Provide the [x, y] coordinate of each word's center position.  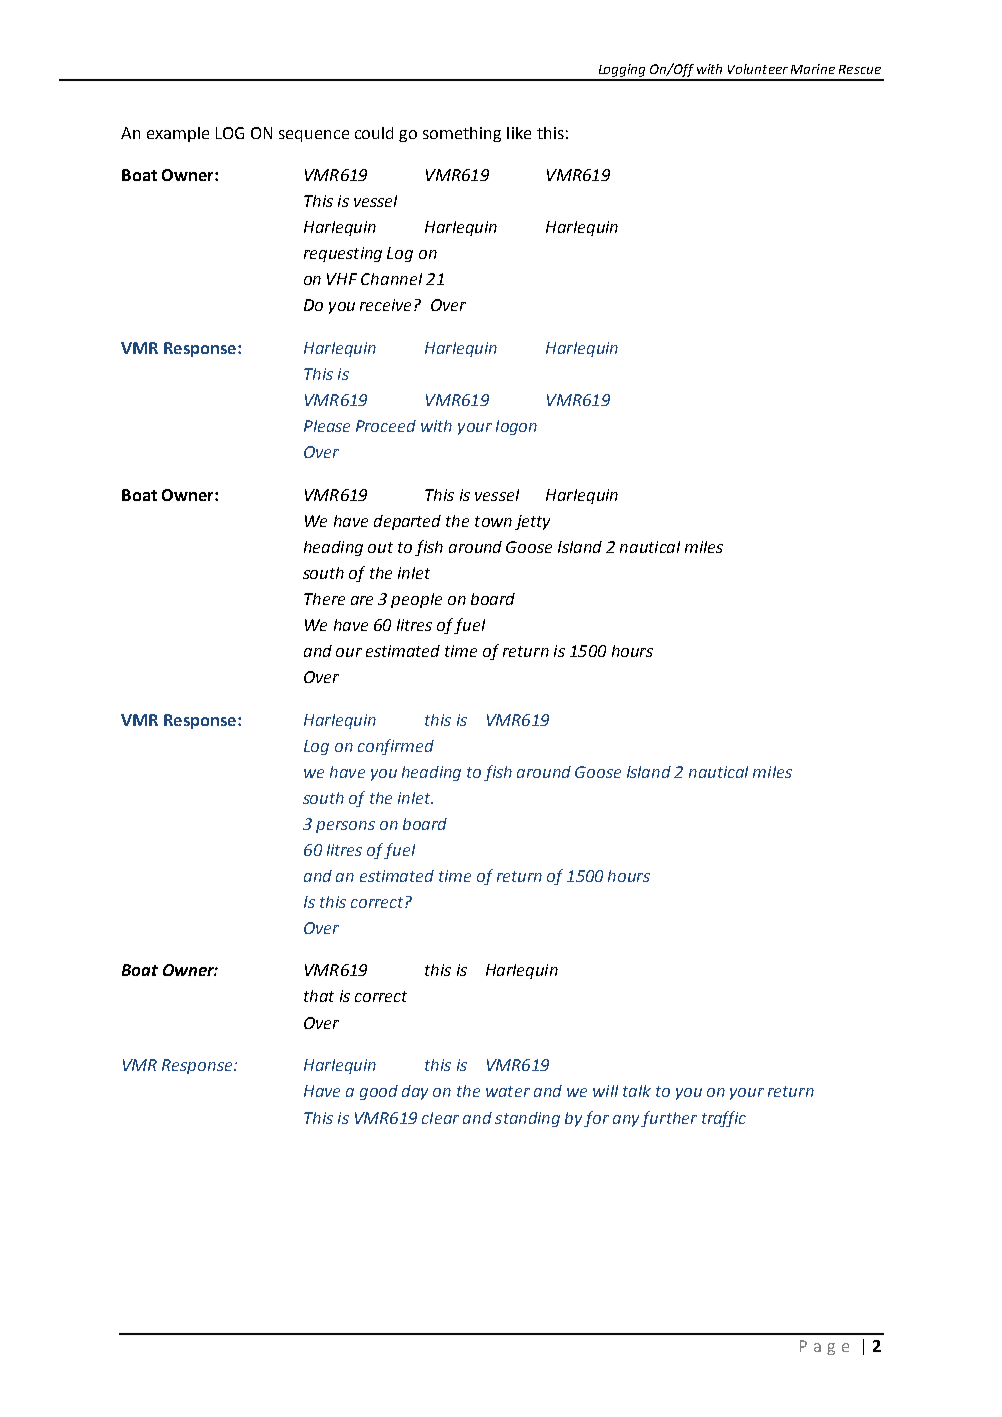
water [508, 1091]
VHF [342, 279]
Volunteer [758, 69]
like [519, 133]
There [324, 599]
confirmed [396, 747]
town [493, 521]
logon [516, 427]
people [416, 600]
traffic [724, 1119]
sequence [314, 136]
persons [345, 827]
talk [637, 1091]
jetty [532, 522]
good [379, 1092]
